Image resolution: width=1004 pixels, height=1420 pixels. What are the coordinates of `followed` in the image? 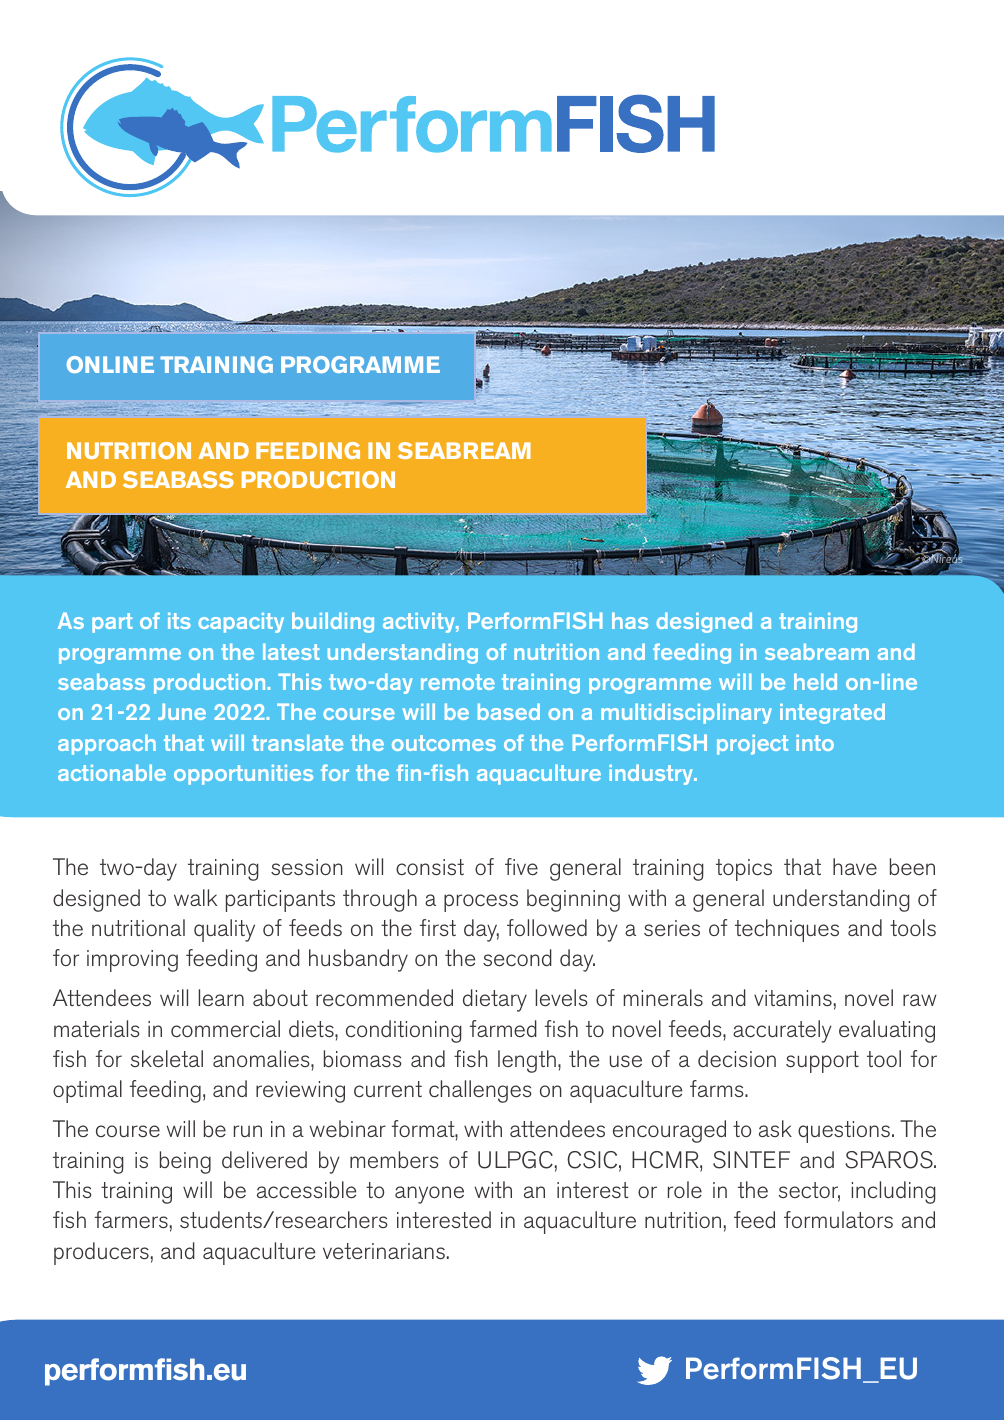 It's located at (547, 928).
